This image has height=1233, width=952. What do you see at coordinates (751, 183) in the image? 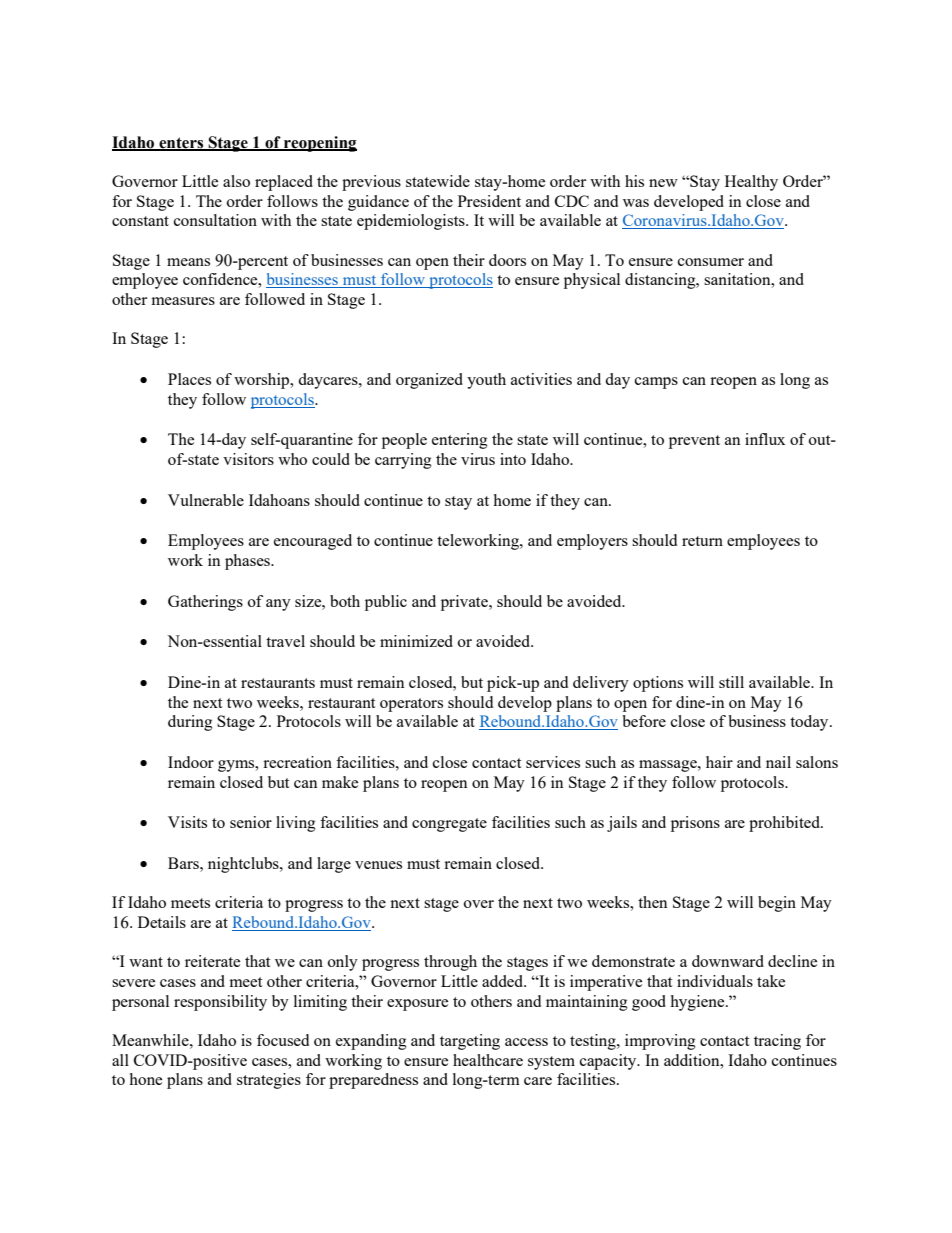
I see `Healthy` at bounding box center [751, 183].
